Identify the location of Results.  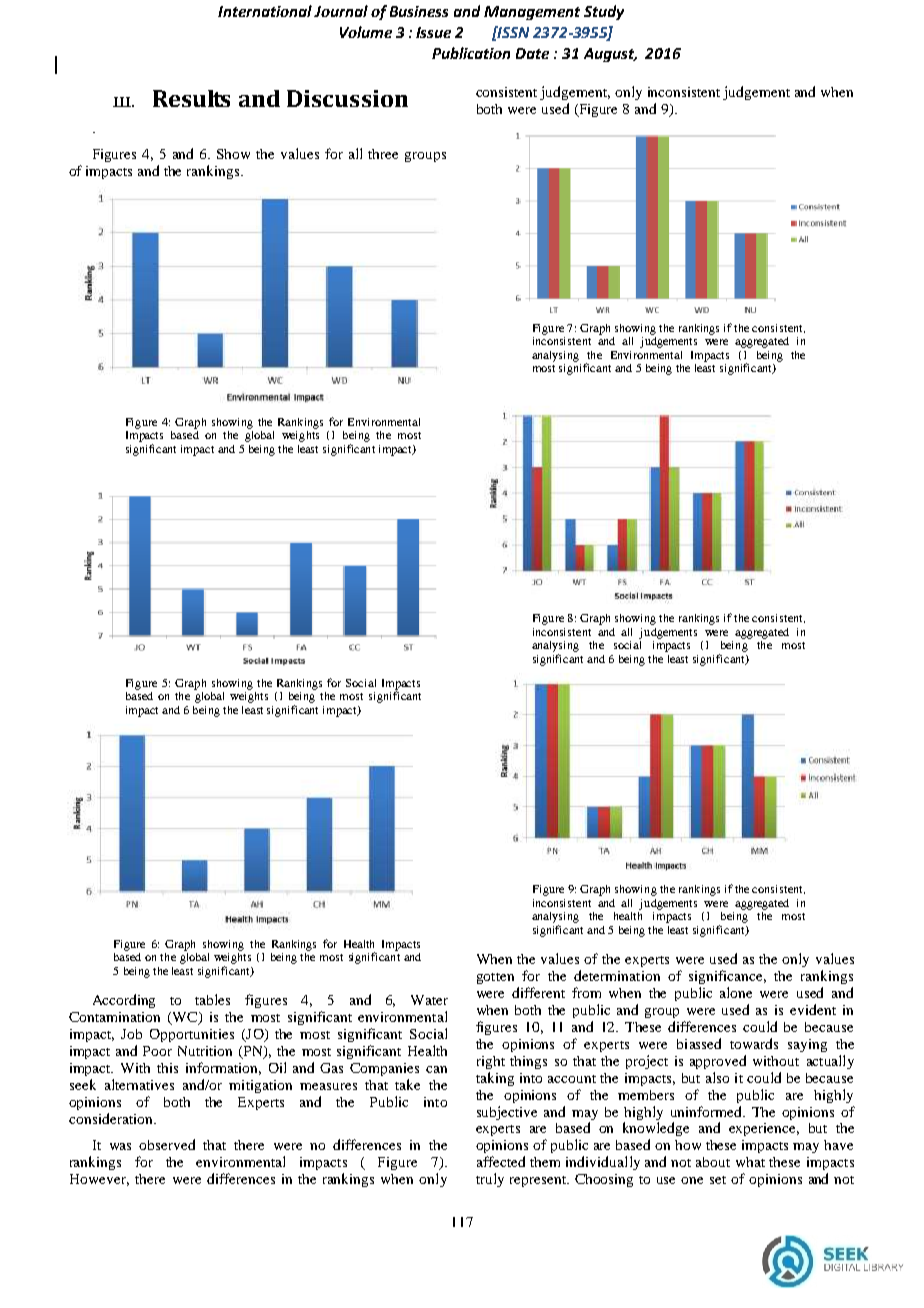
(191, 98).
